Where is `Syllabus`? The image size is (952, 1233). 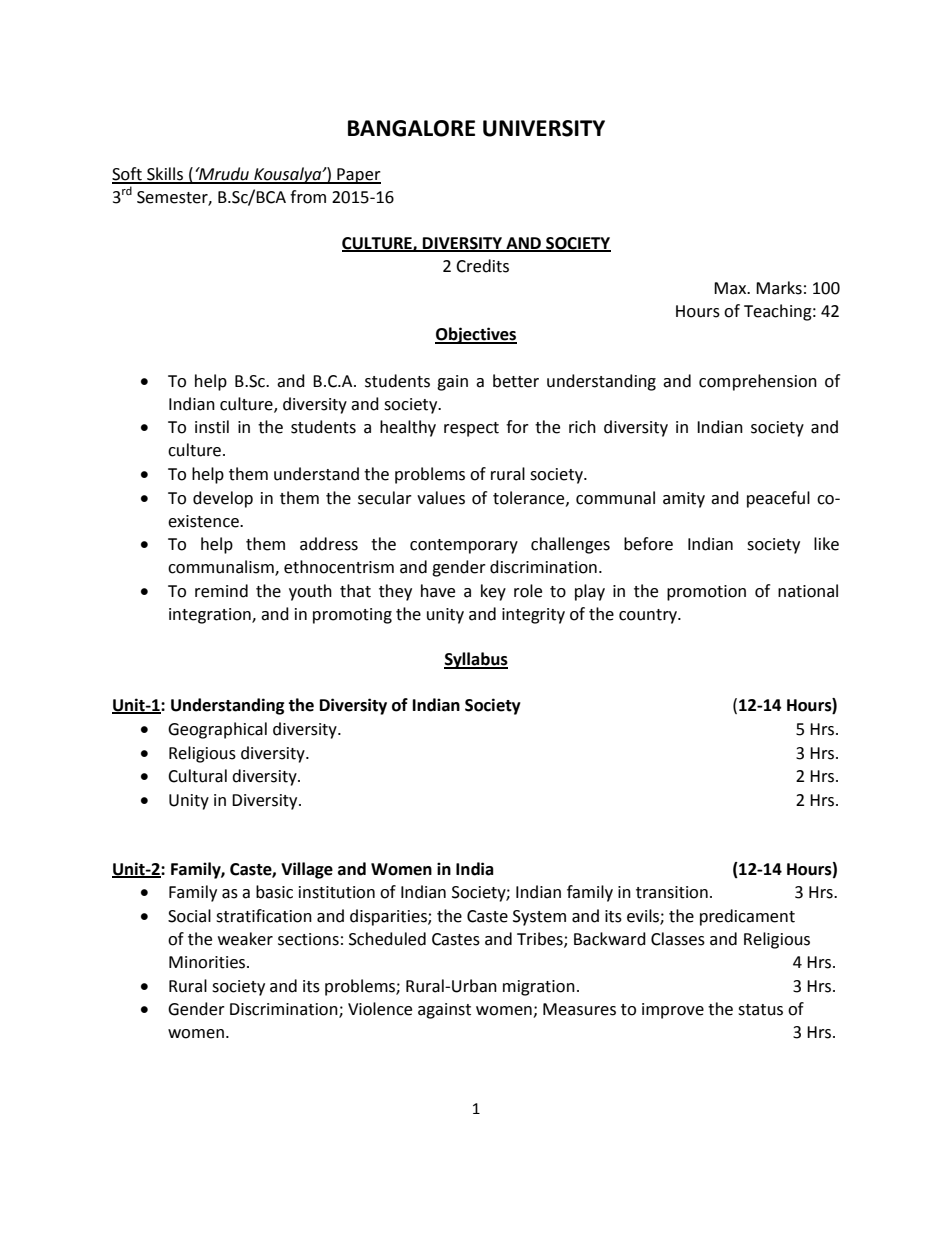
Syllabus is located at coordinates (476, 660).
